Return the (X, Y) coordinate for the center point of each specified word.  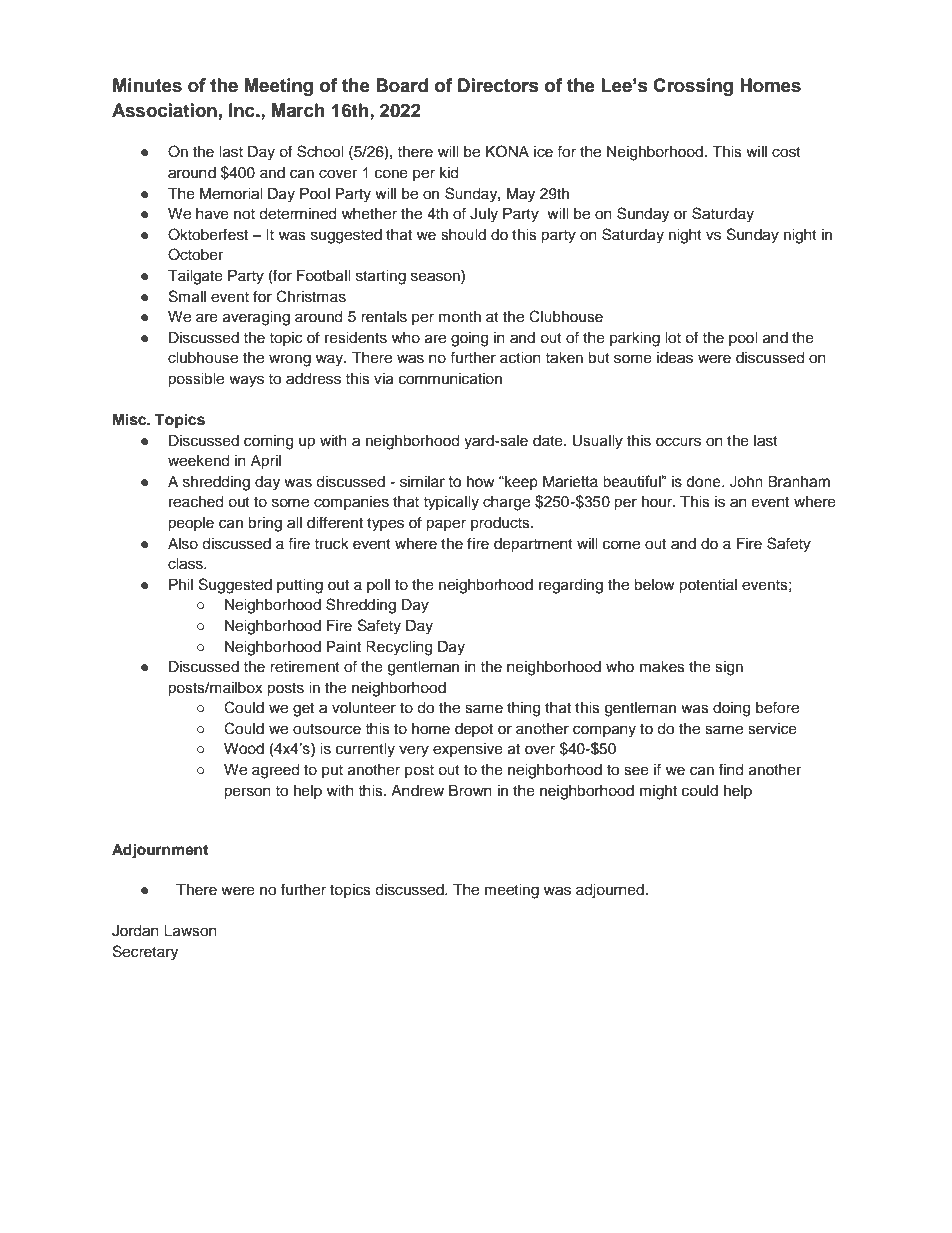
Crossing (693, 87)
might (658, 792)
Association (164, 110)
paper (446, 525)
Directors (498, 85)
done (704, 482)
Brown (470, 791)
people (191, 524)
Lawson (190, 931)
